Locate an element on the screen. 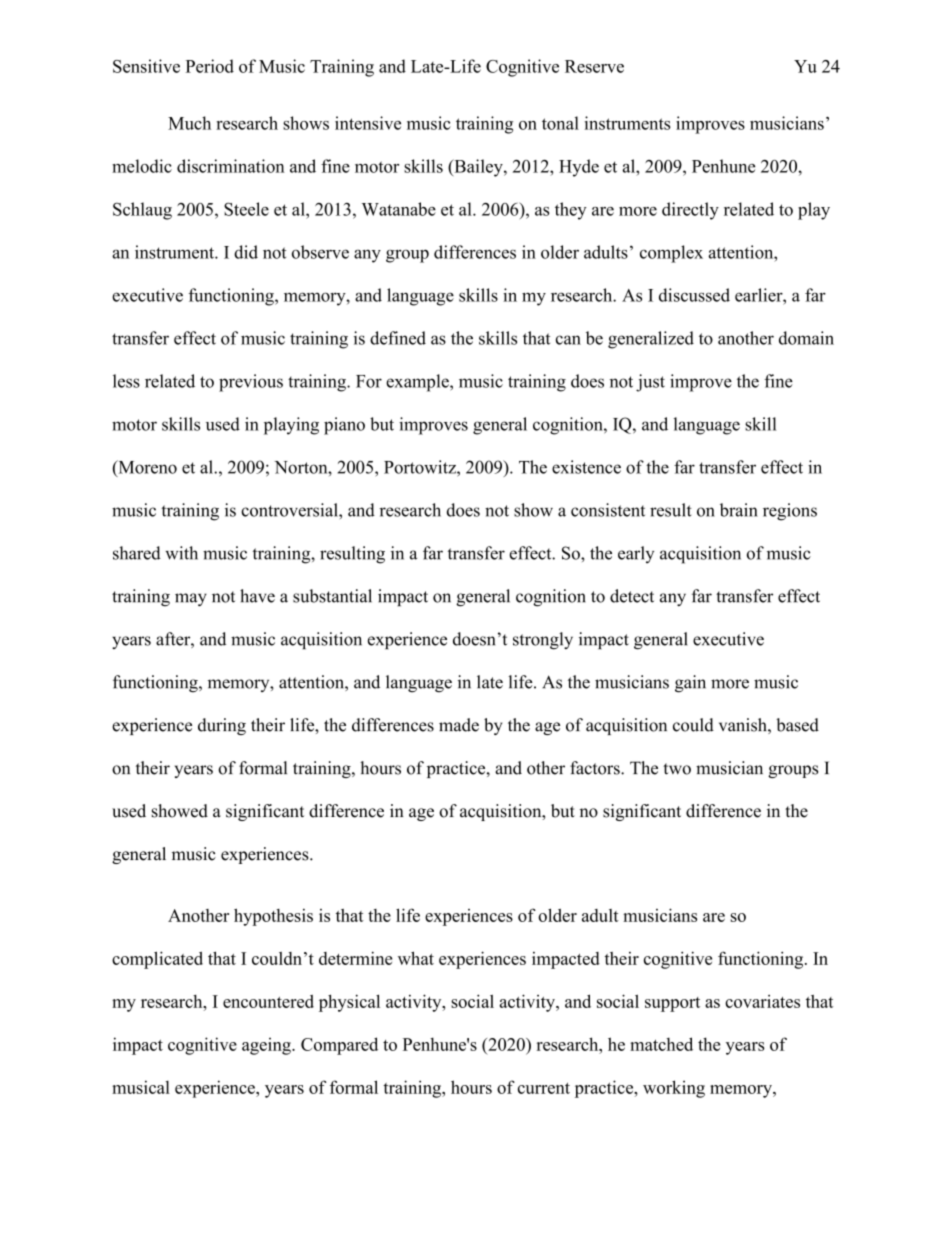  Much is located at coordinates (189, 123).
